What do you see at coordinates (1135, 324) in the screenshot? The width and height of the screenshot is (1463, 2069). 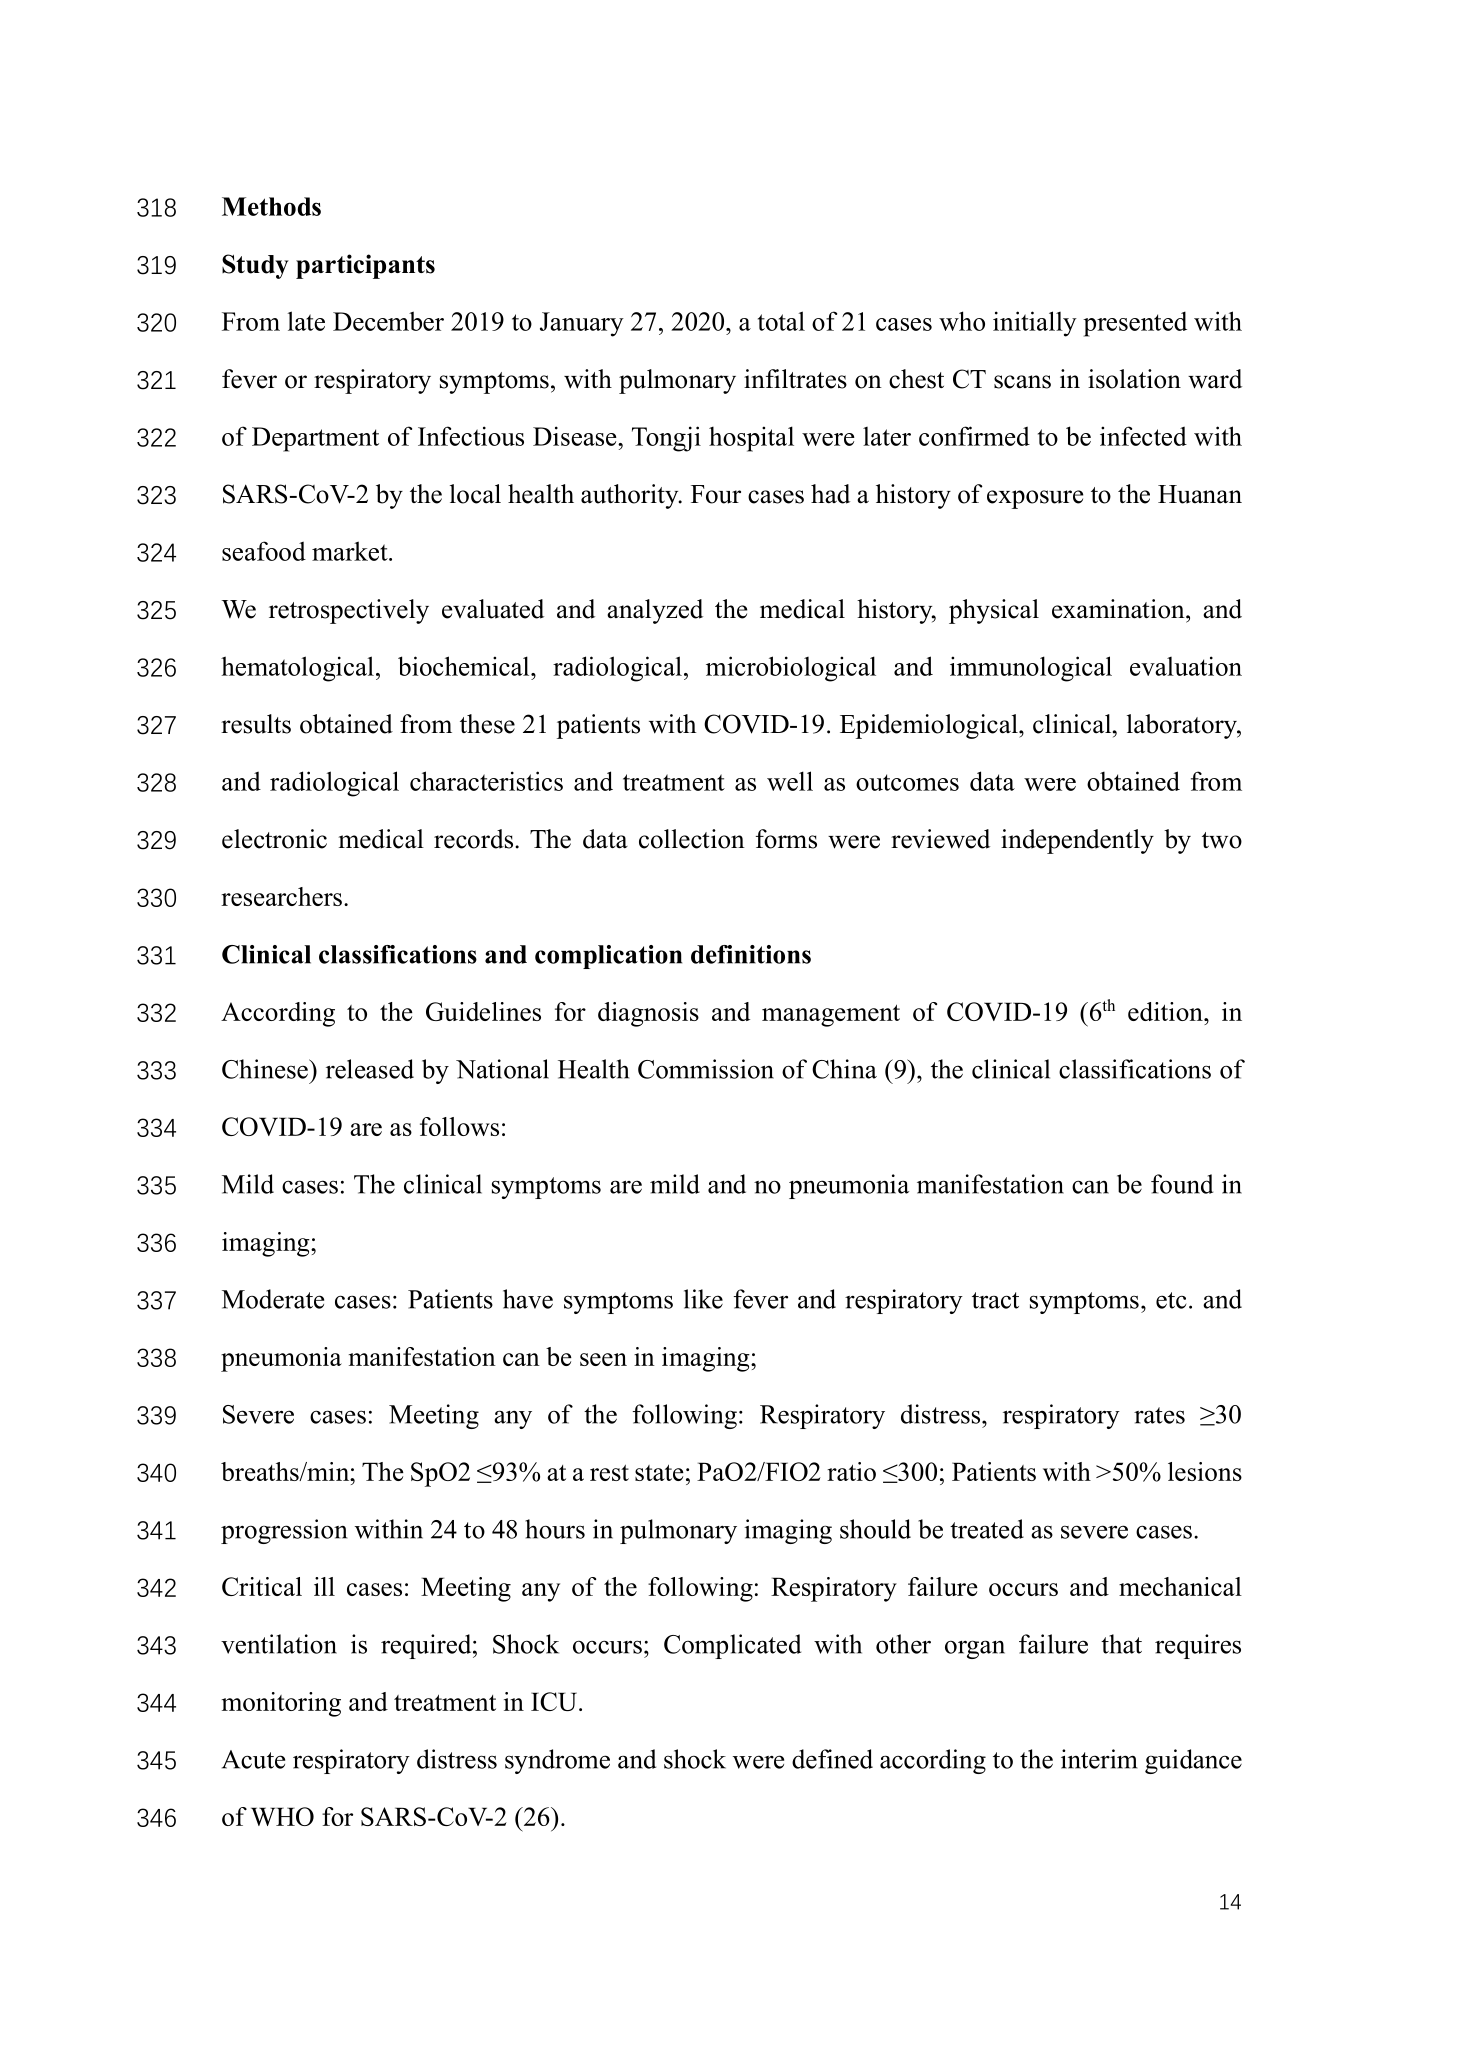 I see `presented` at bounding box center [1135, 324].
